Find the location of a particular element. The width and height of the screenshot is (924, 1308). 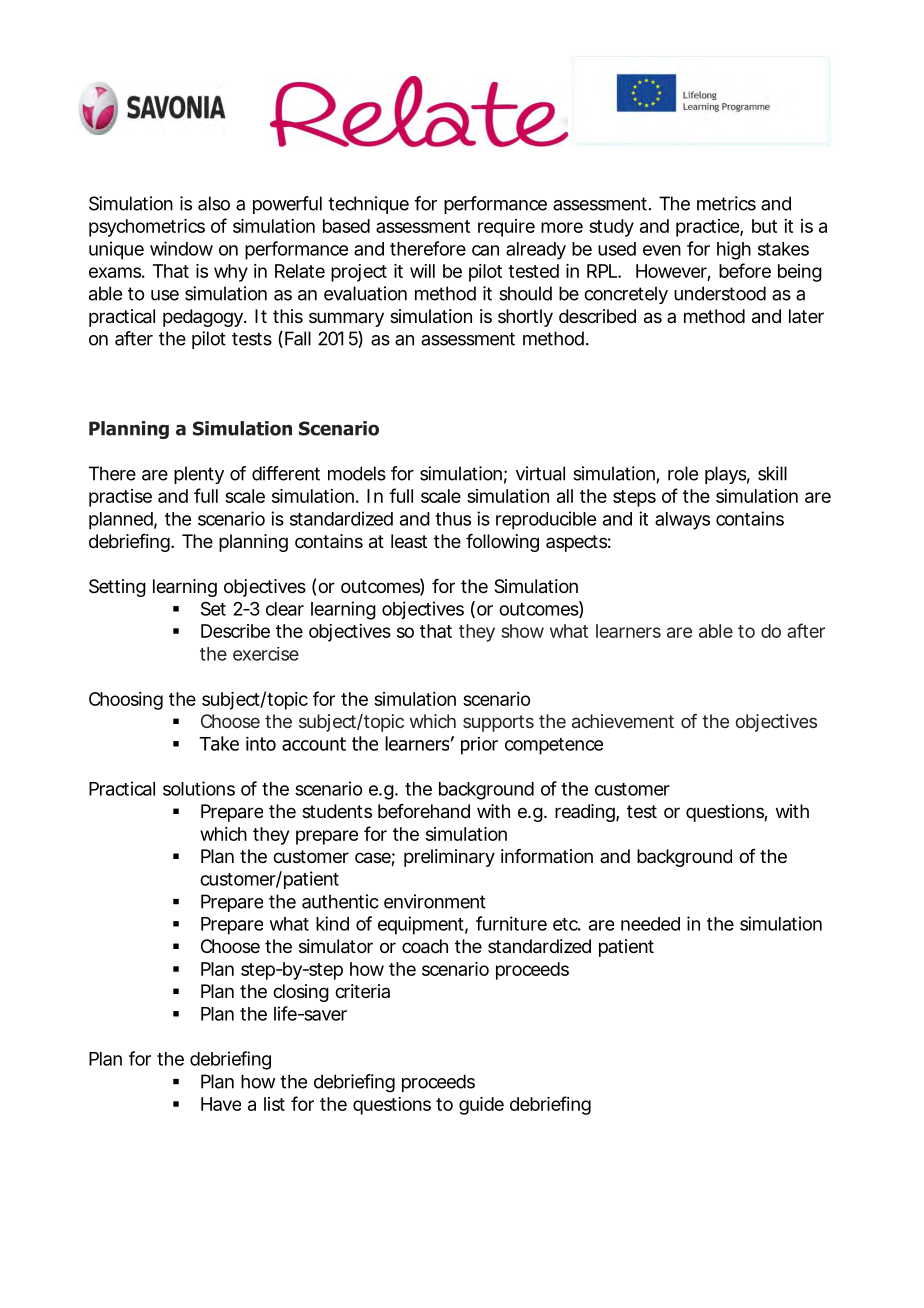

environment is located at coordinates (435, 901).
